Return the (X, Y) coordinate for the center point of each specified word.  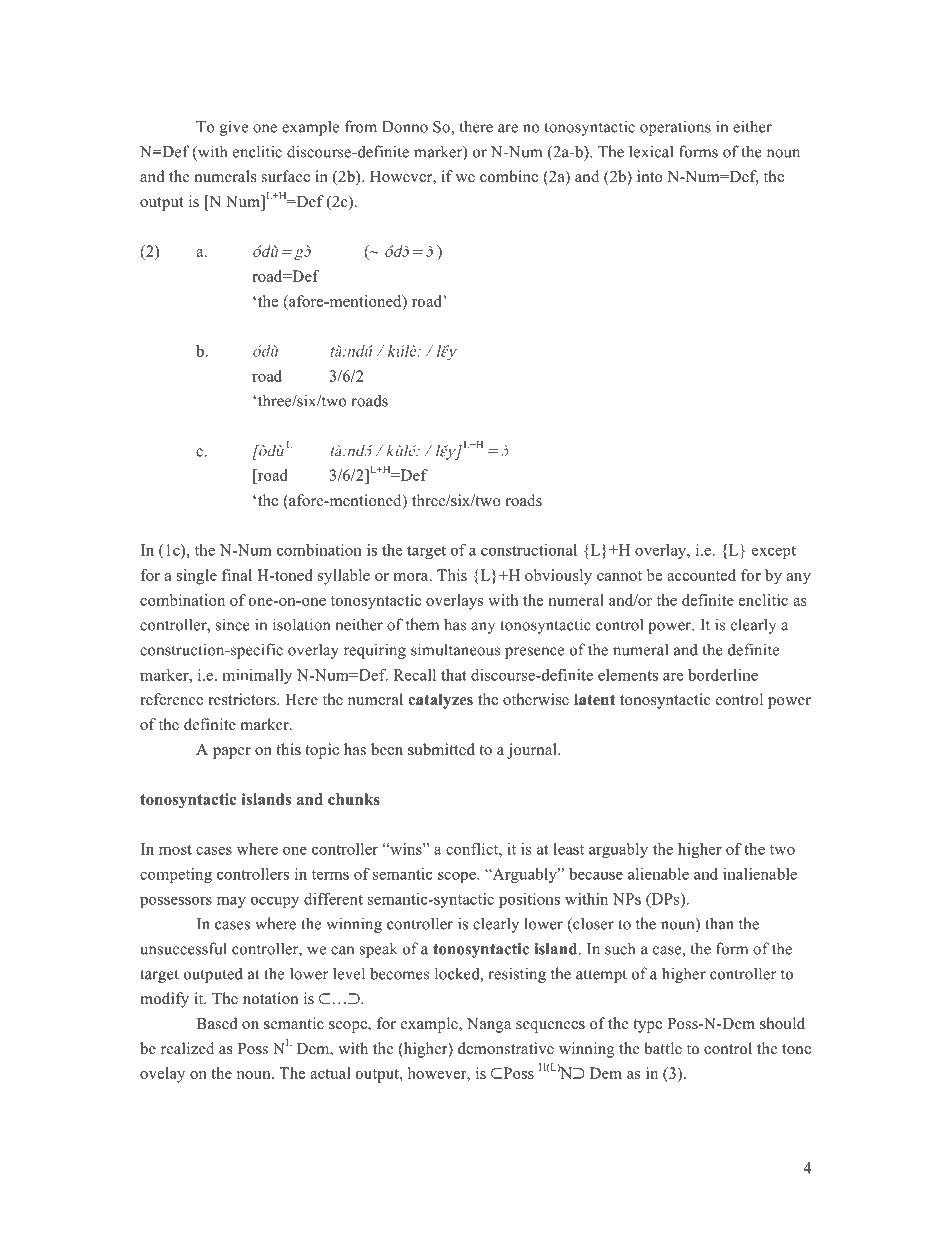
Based (217, 1023)
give (234, 128)
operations (675, 128)
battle (663, 1048)
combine (509, 176)
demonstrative (506, 1048)
